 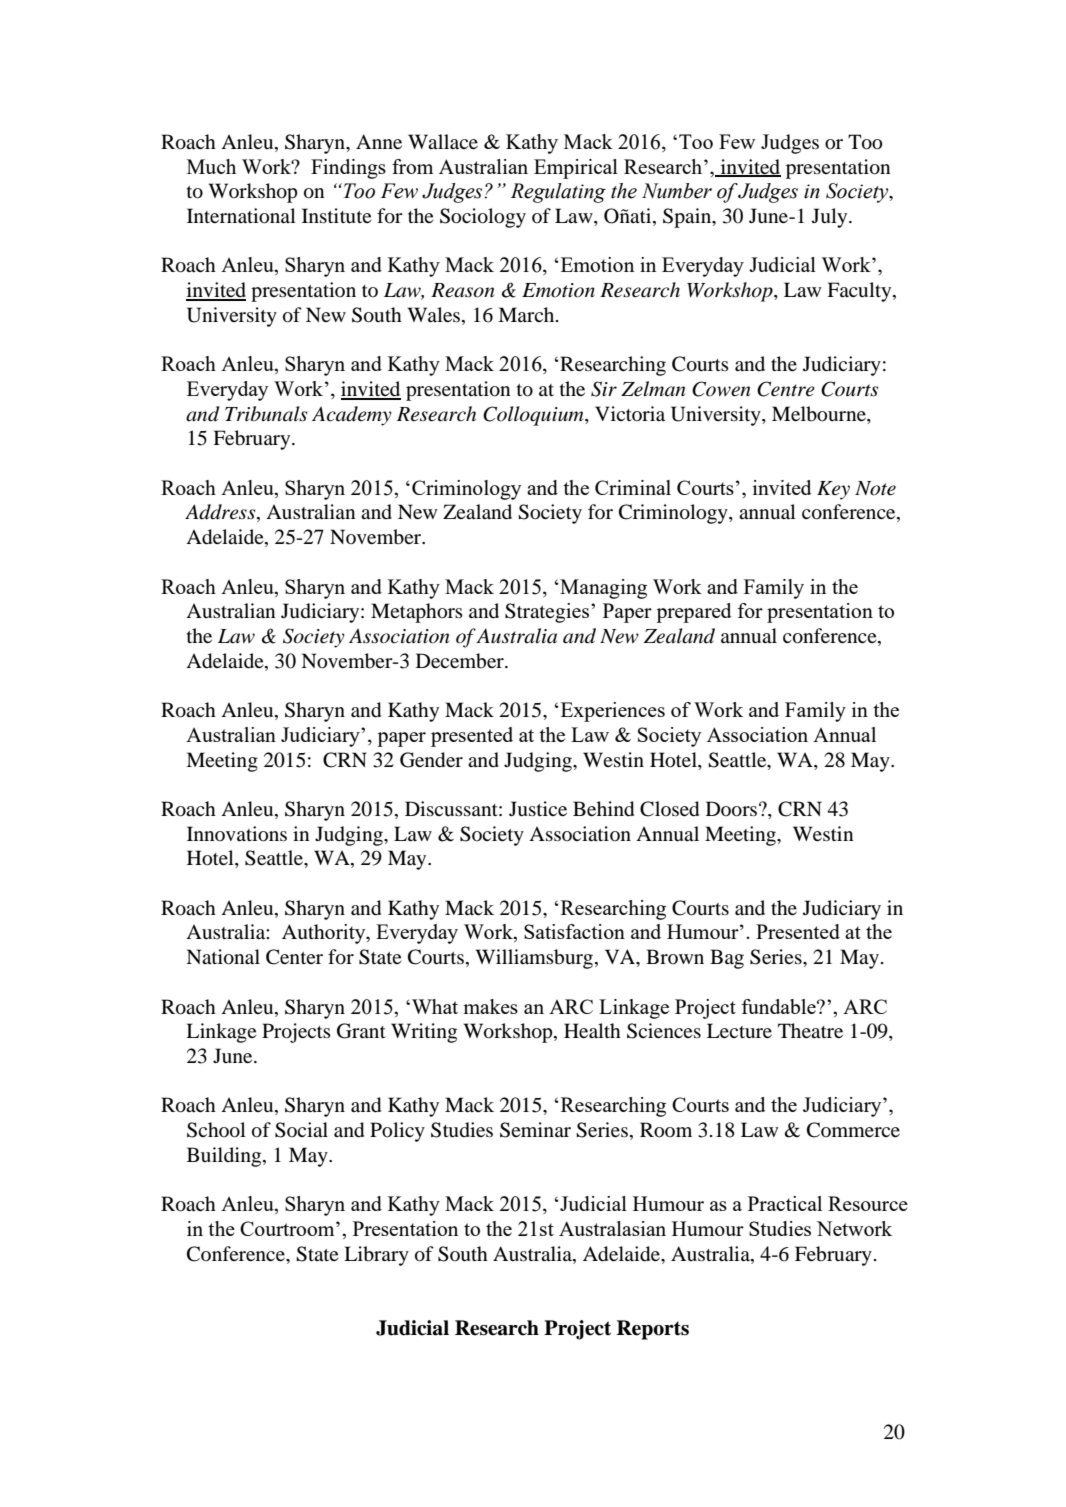 What do you see at coordinates (820, 414) in the screenshot?
I see `Melbourne` at bounding box center [820, 414].
